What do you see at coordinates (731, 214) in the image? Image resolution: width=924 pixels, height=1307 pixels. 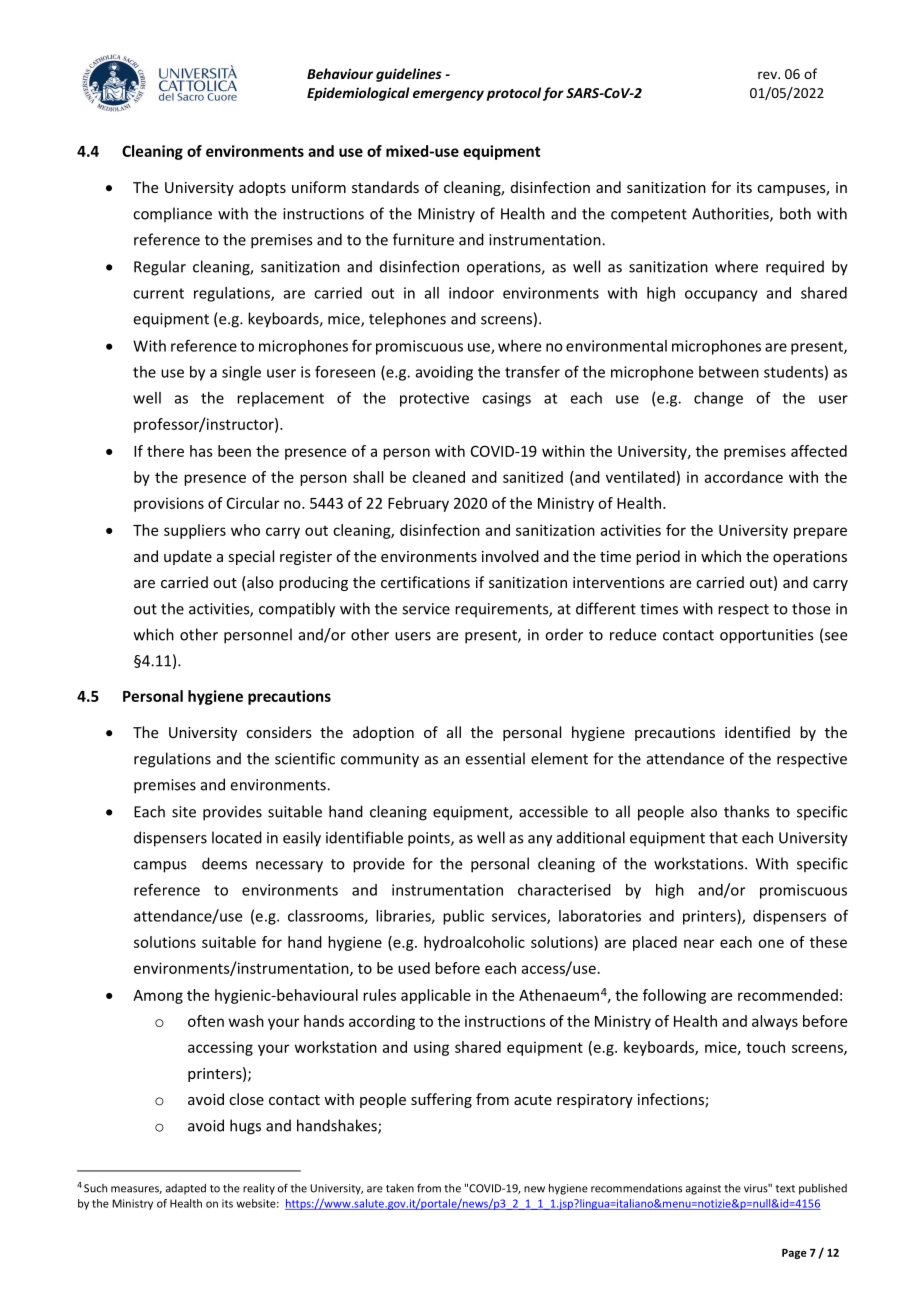 I see `Authorities` at bounding box center [731, 214].
